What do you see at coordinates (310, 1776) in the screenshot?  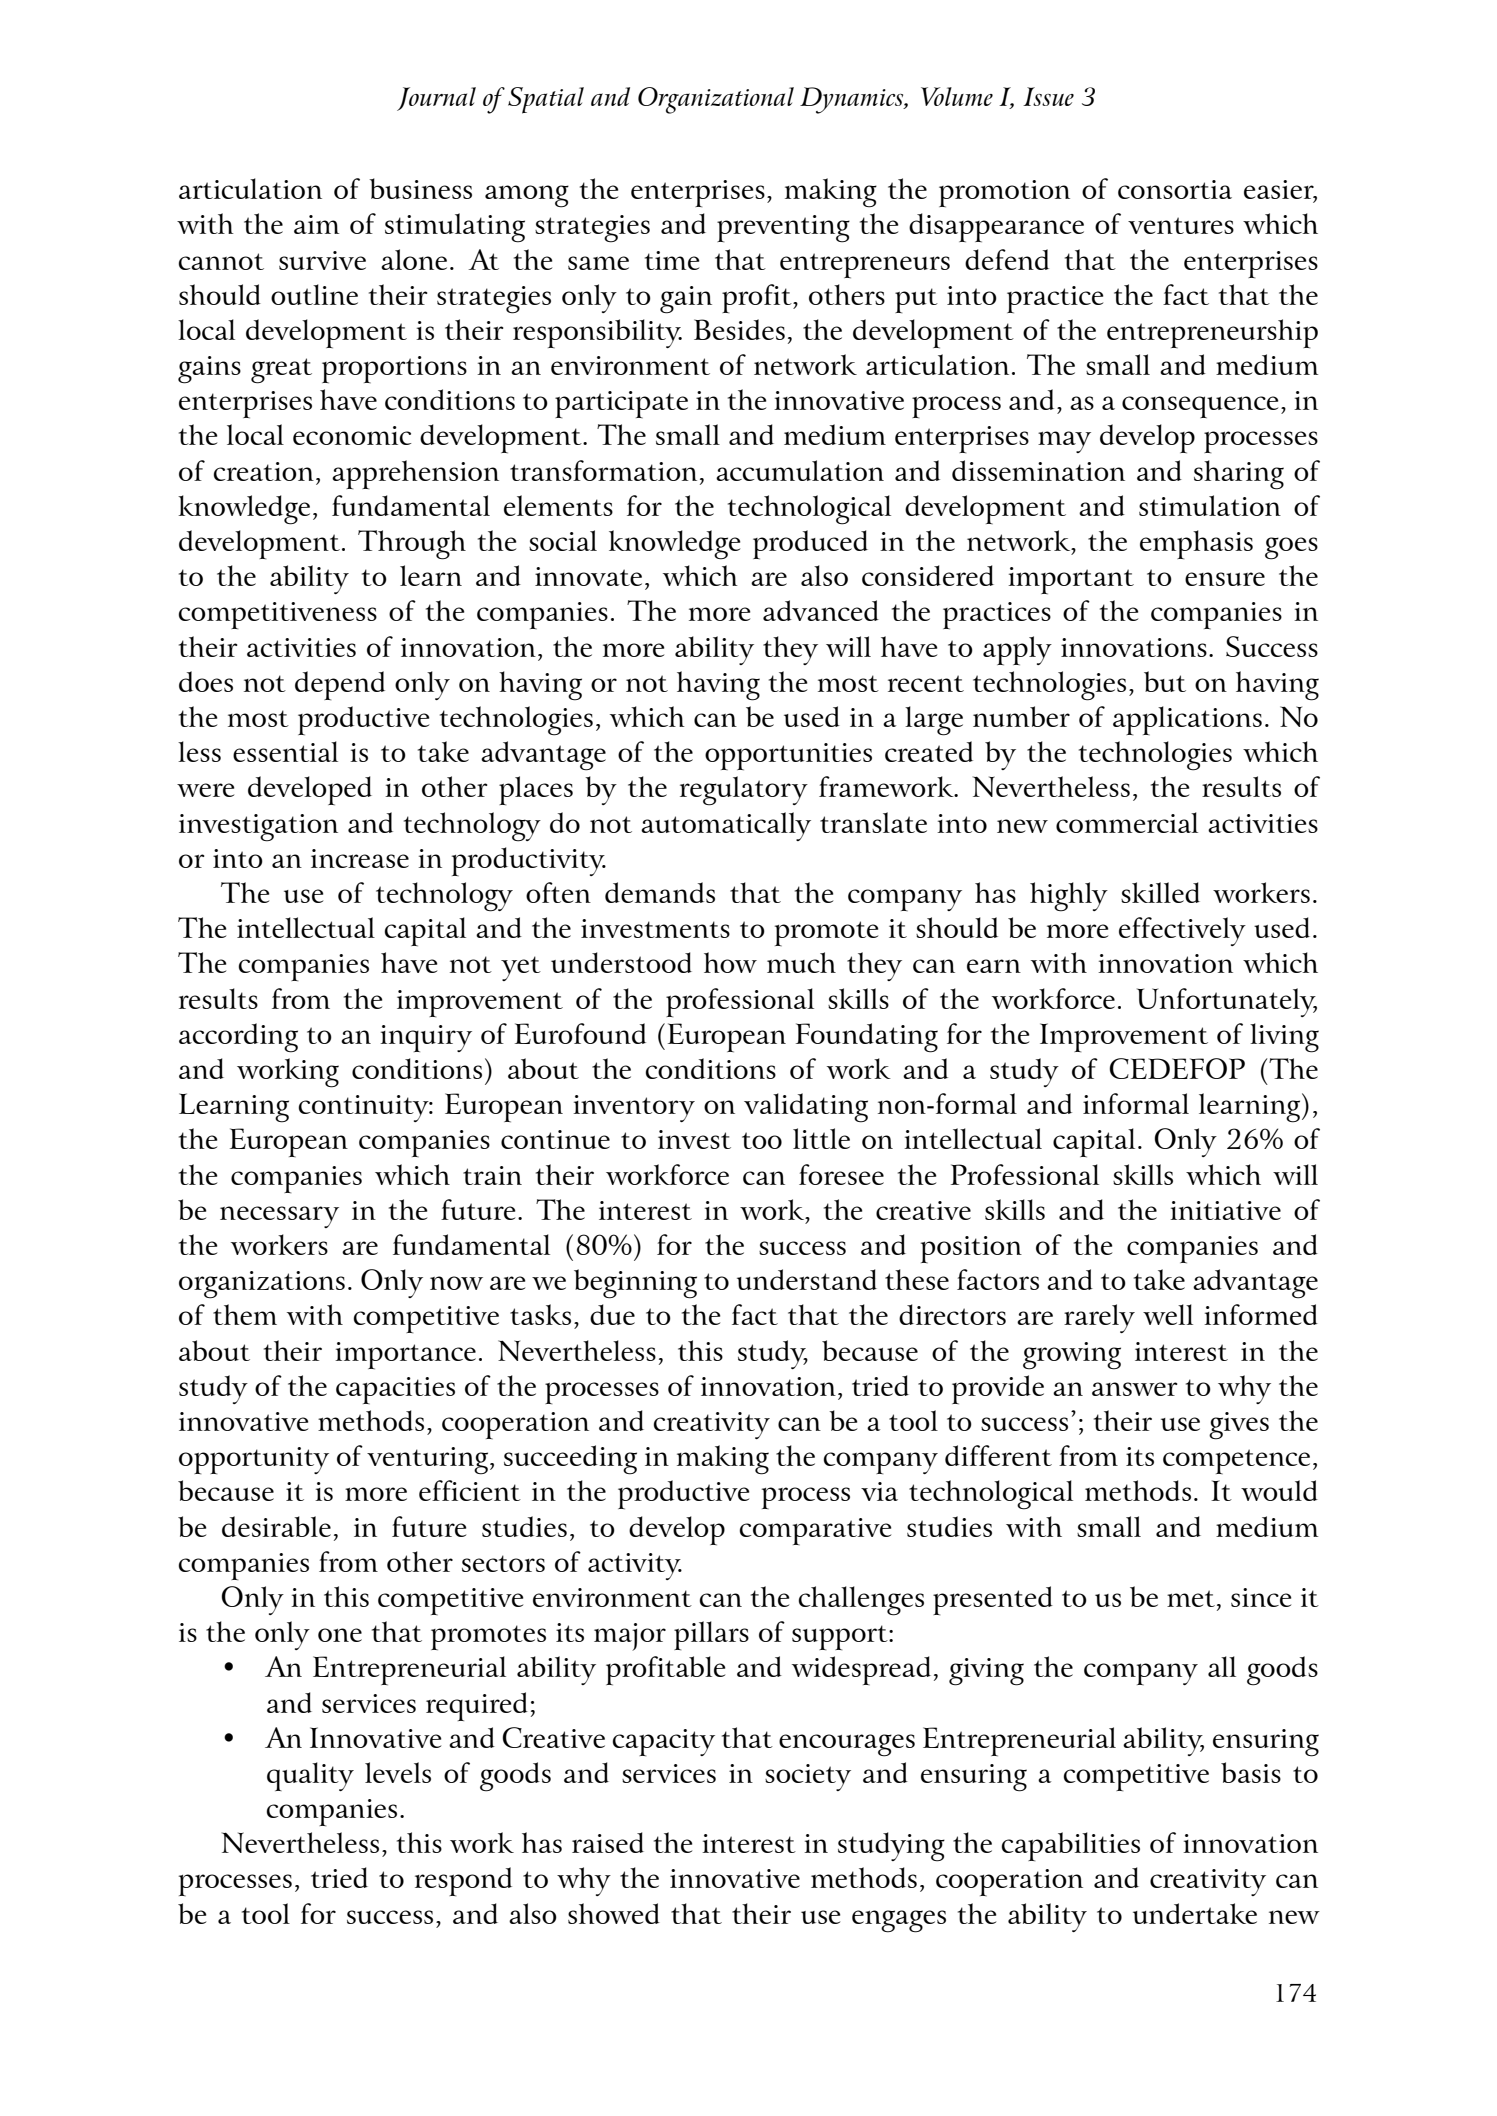 I see `quality` at bounding box center [310, 1776].
